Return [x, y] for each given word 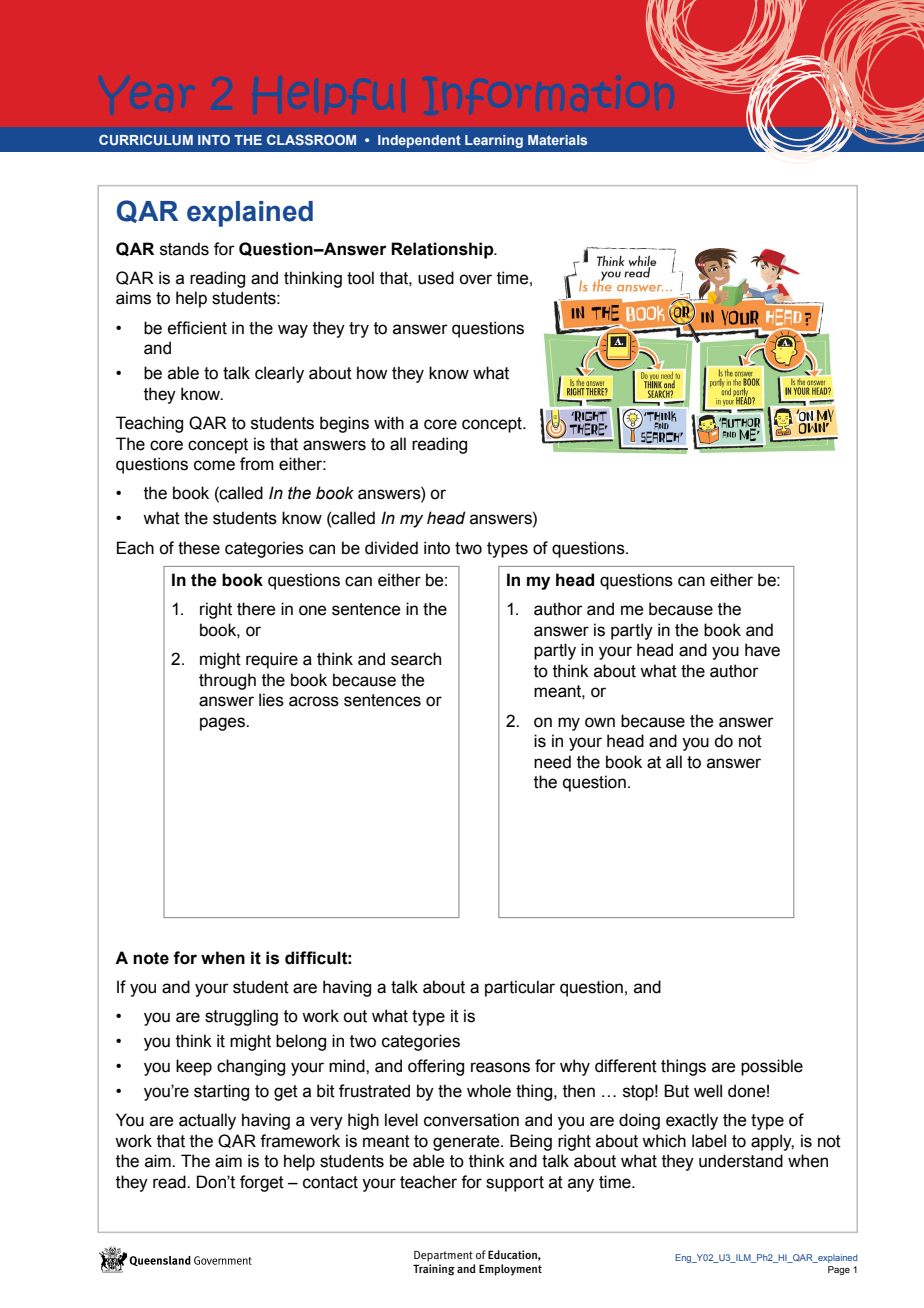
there [256, 609]
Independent [419, 141]
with [389, 423]
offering [436, 1067]
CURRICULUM [146, 140]
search [416, 659]
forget [262, 1183]
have [762, 650]
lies [271, 700]
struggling [241, 1017]
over [475, 279]
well [708, 1091]
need [552, 762]
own [600, 722]
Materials [557, 140]
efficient [197, 328]
